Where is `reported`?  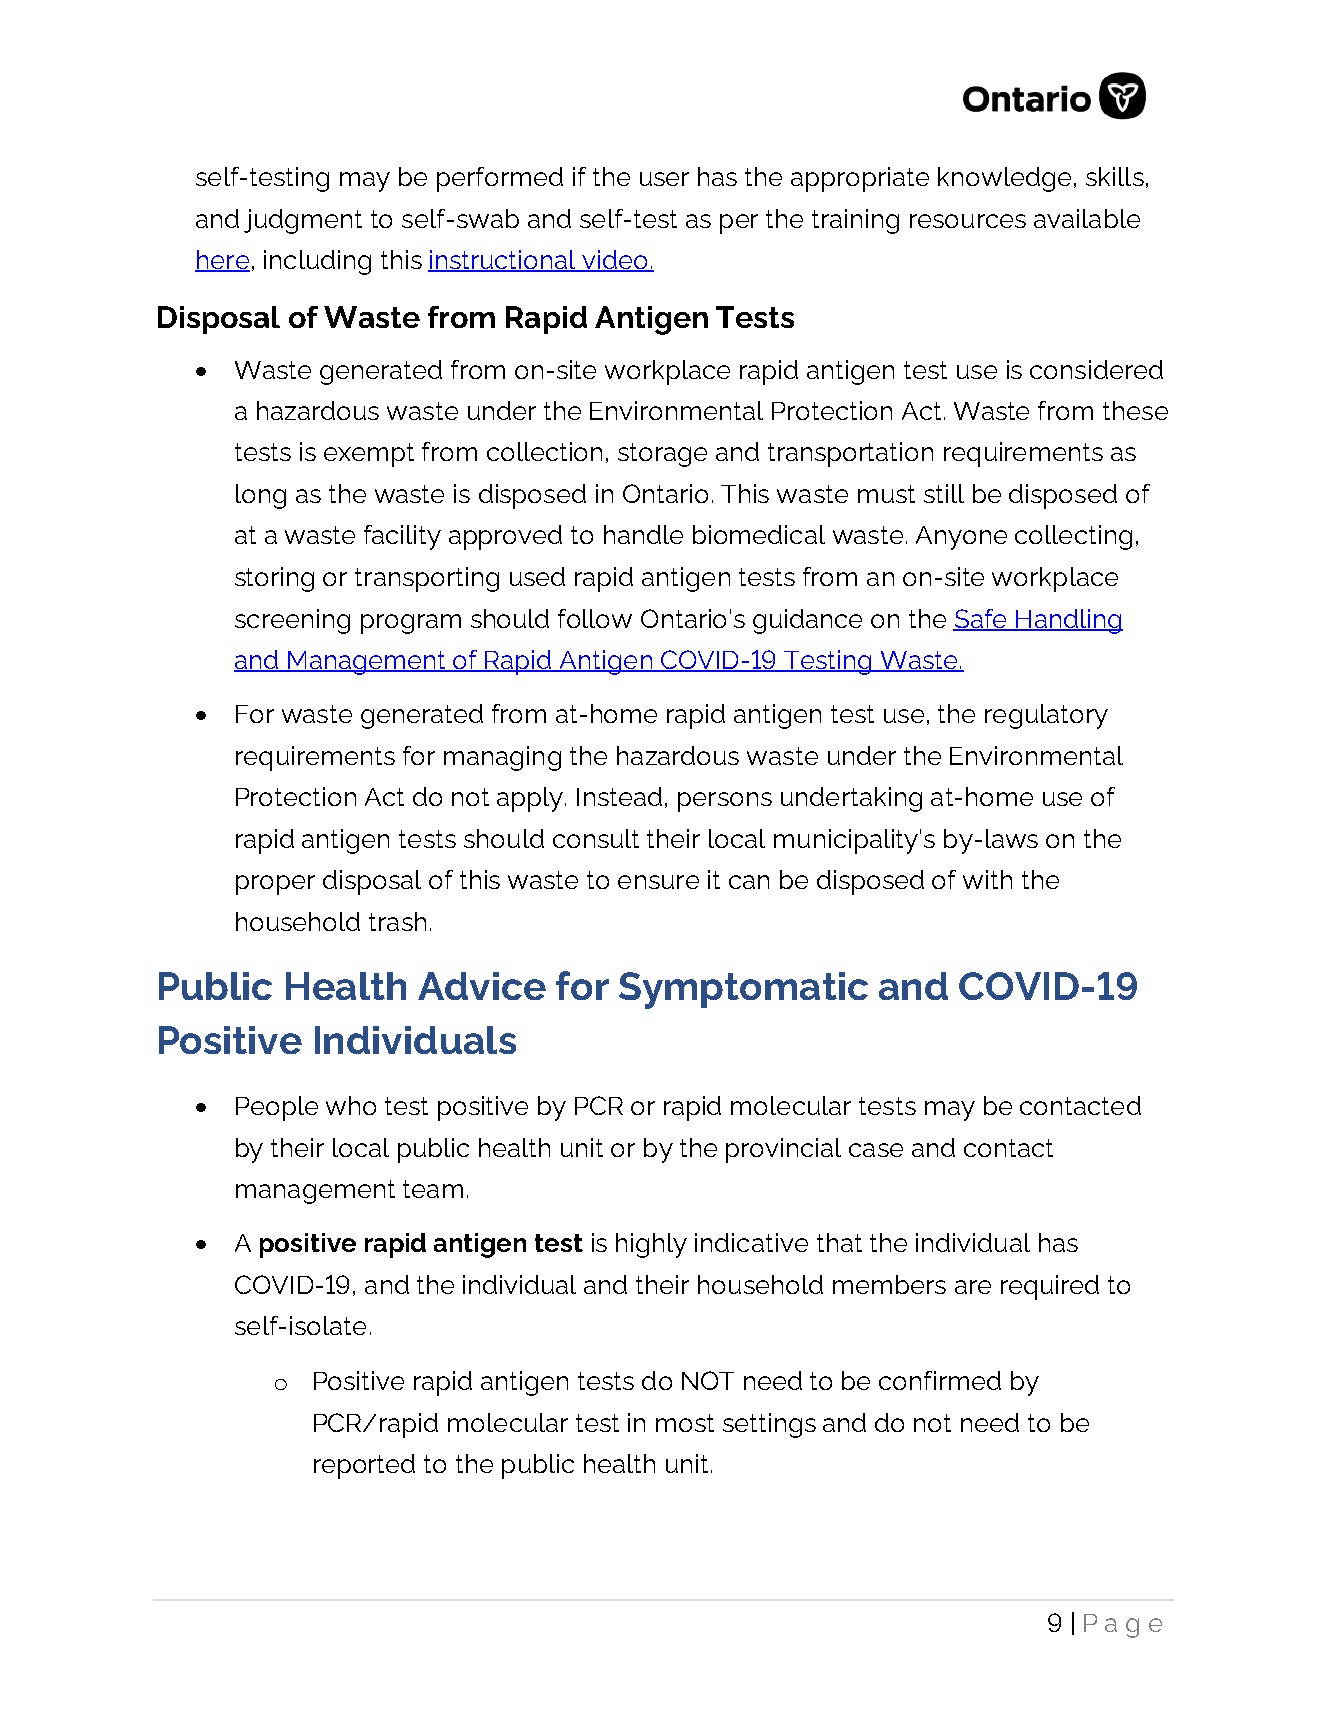
reported is located at coordinates (364, 1466).
